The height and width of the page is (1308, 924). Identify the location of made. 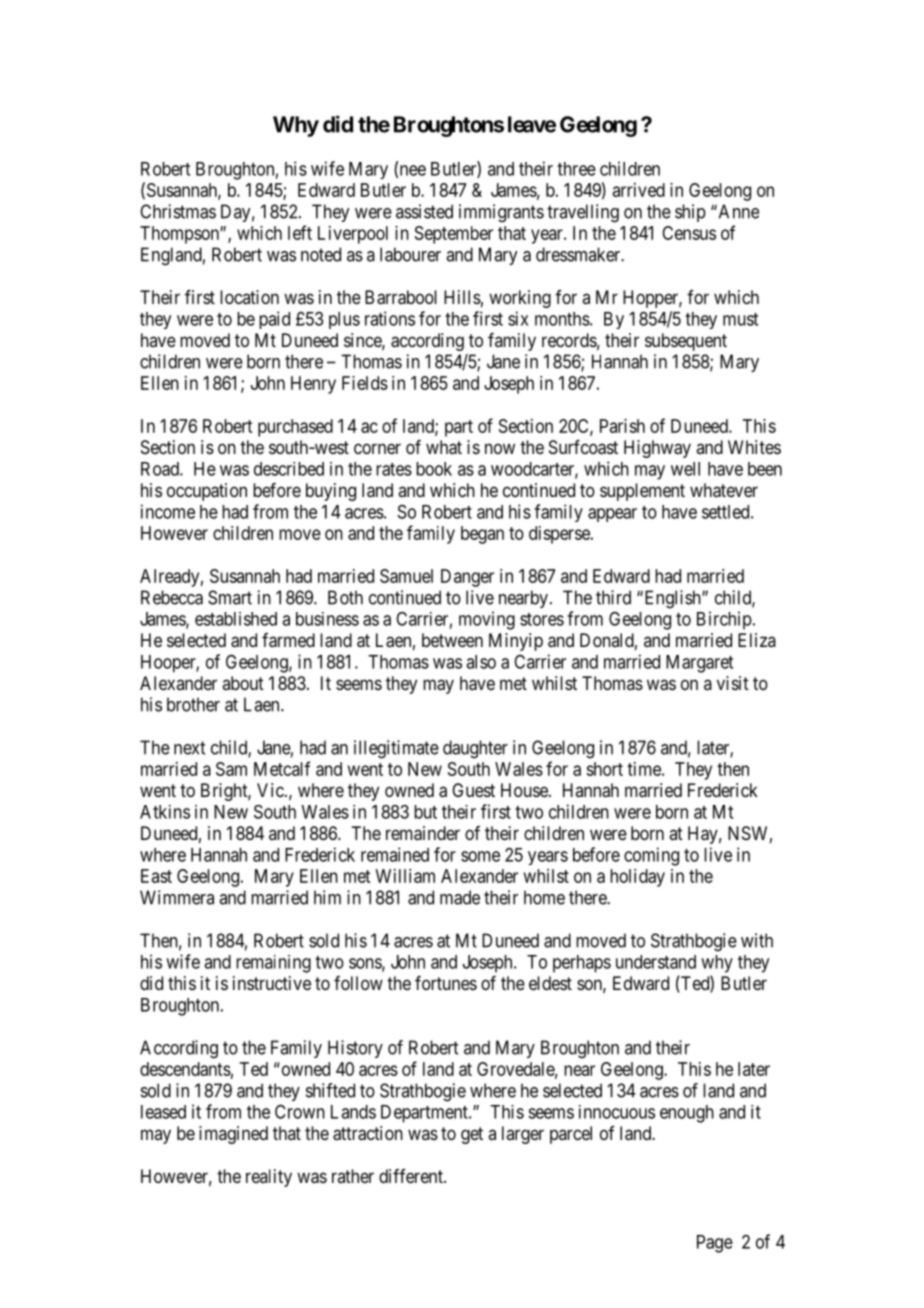
(460, 897).
